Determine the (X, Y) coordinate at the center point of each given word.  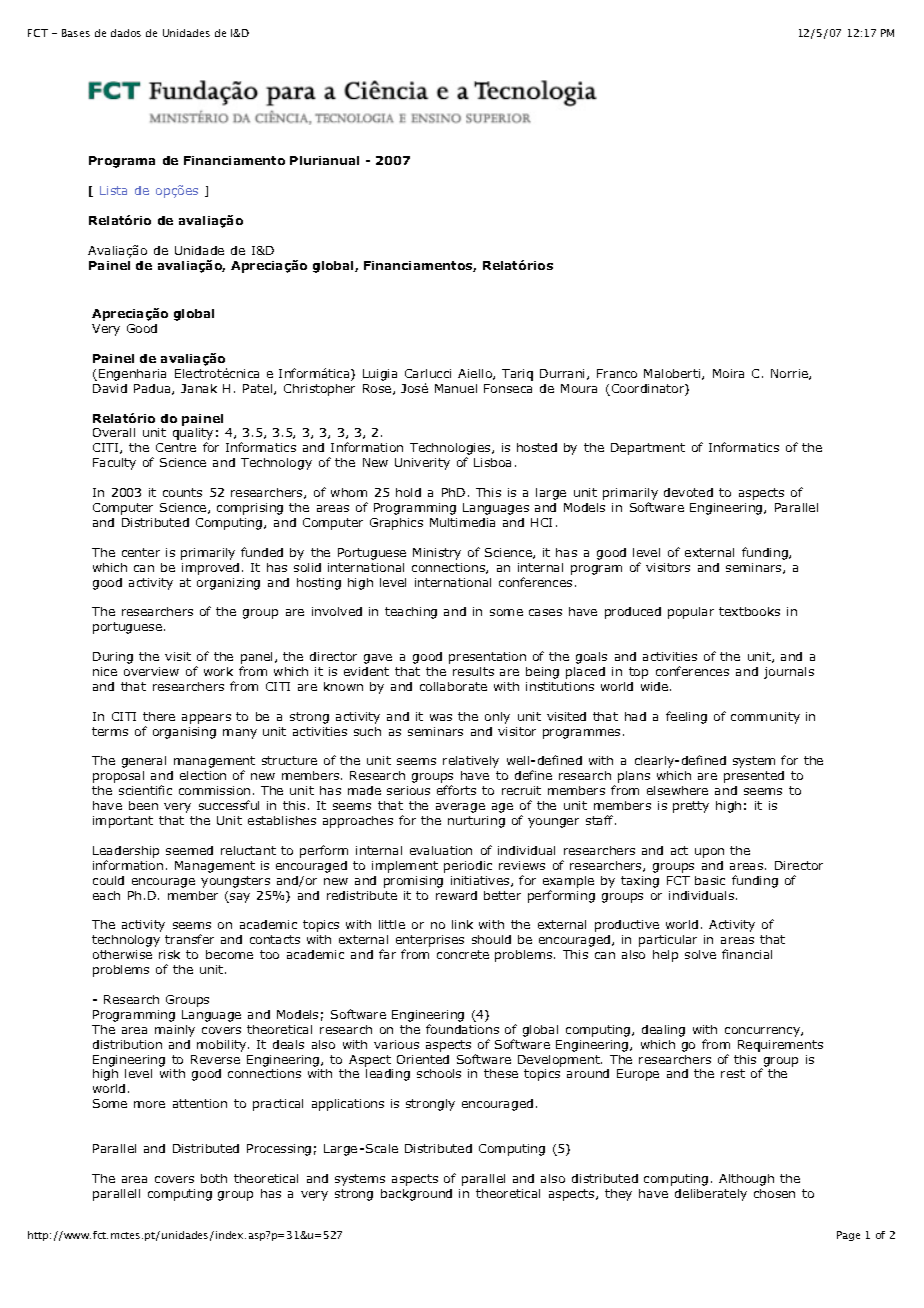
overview (151, 671)
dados (126, 33)
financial (747, 954)
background (416, 1195)
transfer (189, 939)
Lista (113, 190)
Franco (617, 373)
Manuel (456, 388)
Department (648, 449)
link (462, 924)
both (214, 1178)
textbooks (749, 611)
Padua (153, 389)
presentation (487, 658)
